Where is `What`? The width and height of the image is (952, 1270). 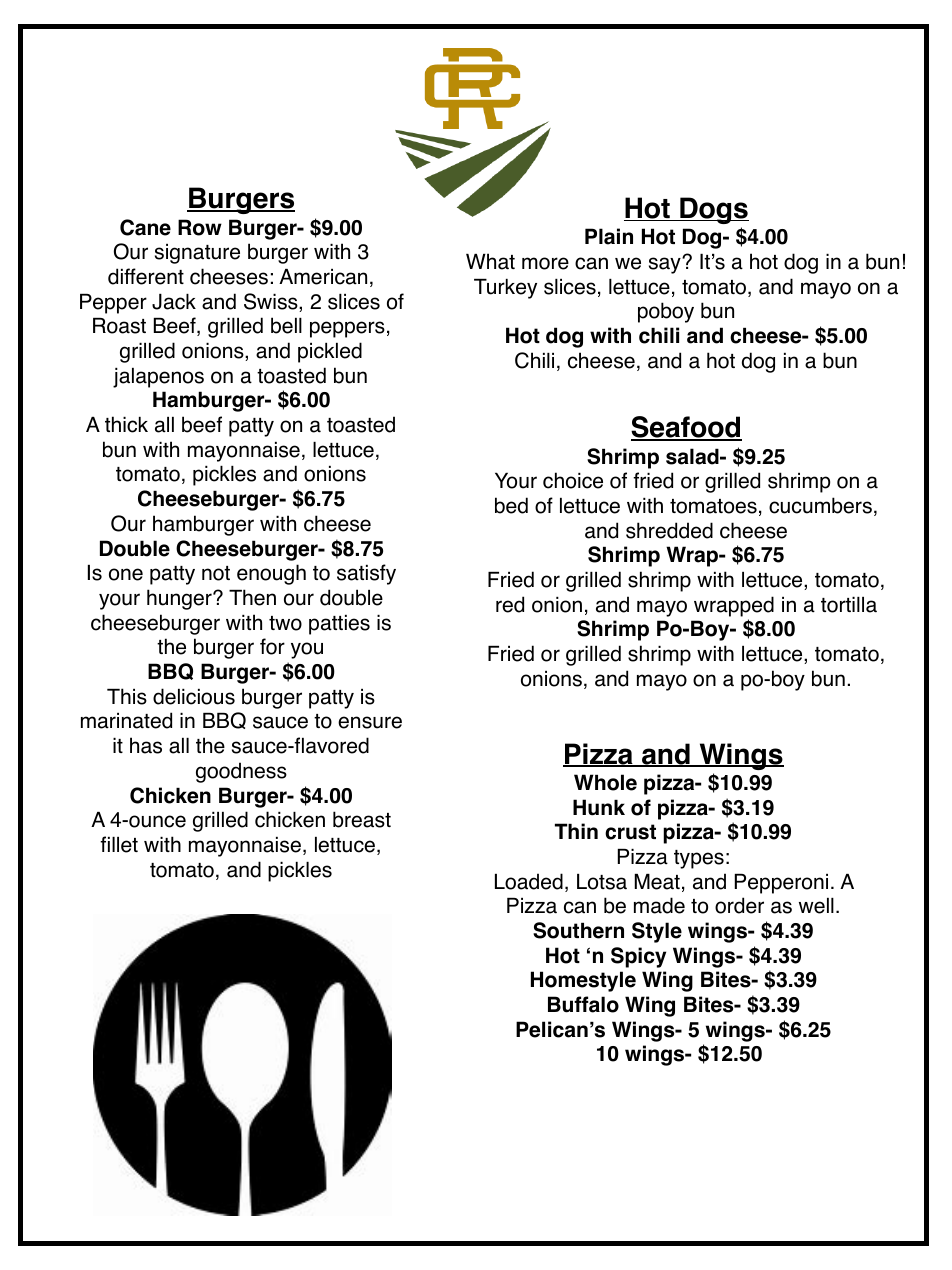
What is located at coordinates (490, 261).
